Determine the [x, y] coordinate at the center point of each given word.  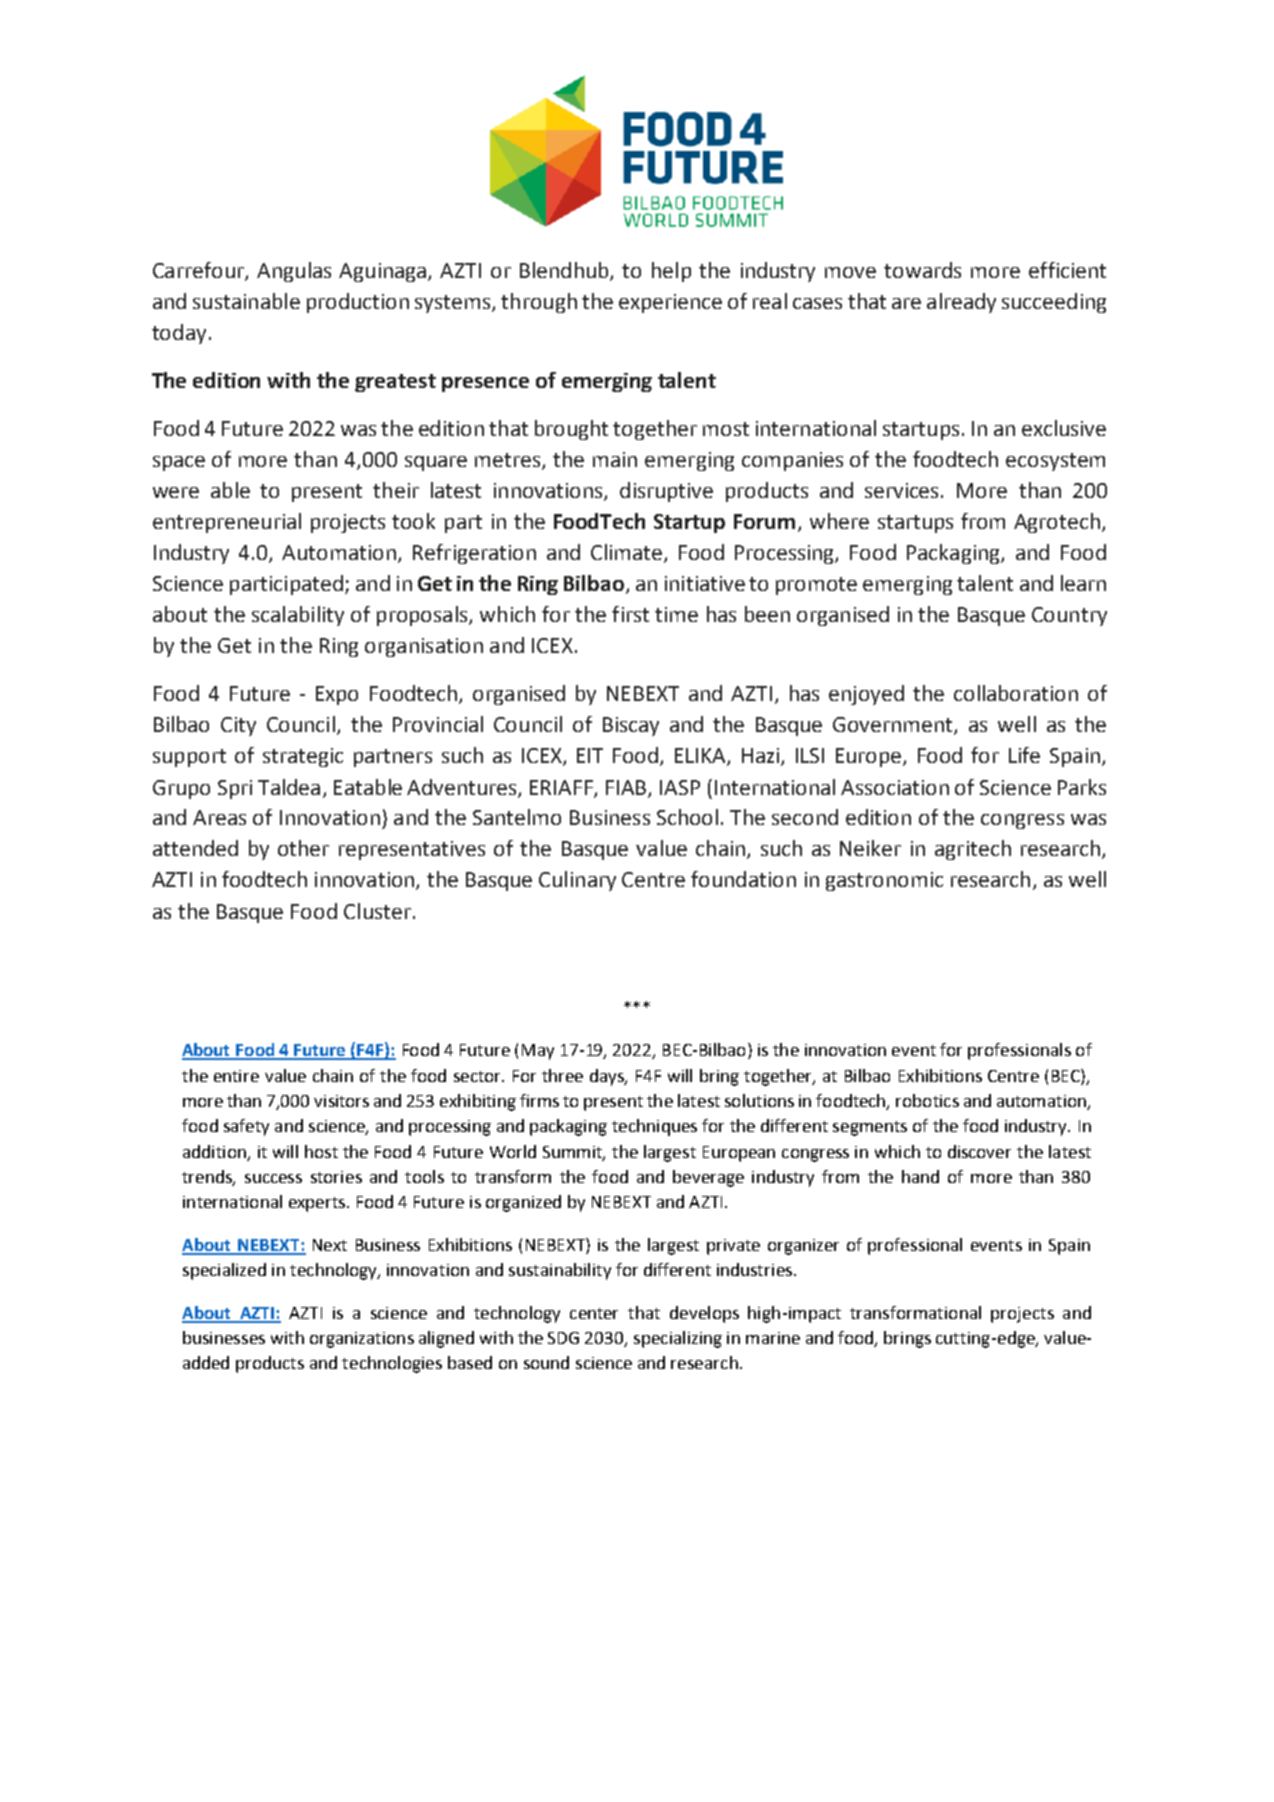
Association [895, 787]
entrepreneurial [227, 523]
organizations [362, 1340]
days [608, 1077]
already [961, 303]
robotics [927, 1100]
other [303, 848]
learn [1083, 583]
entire [236, 1076]
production [358, 303]
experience [670, 303]
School [687, 817]
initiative [705, 583]
